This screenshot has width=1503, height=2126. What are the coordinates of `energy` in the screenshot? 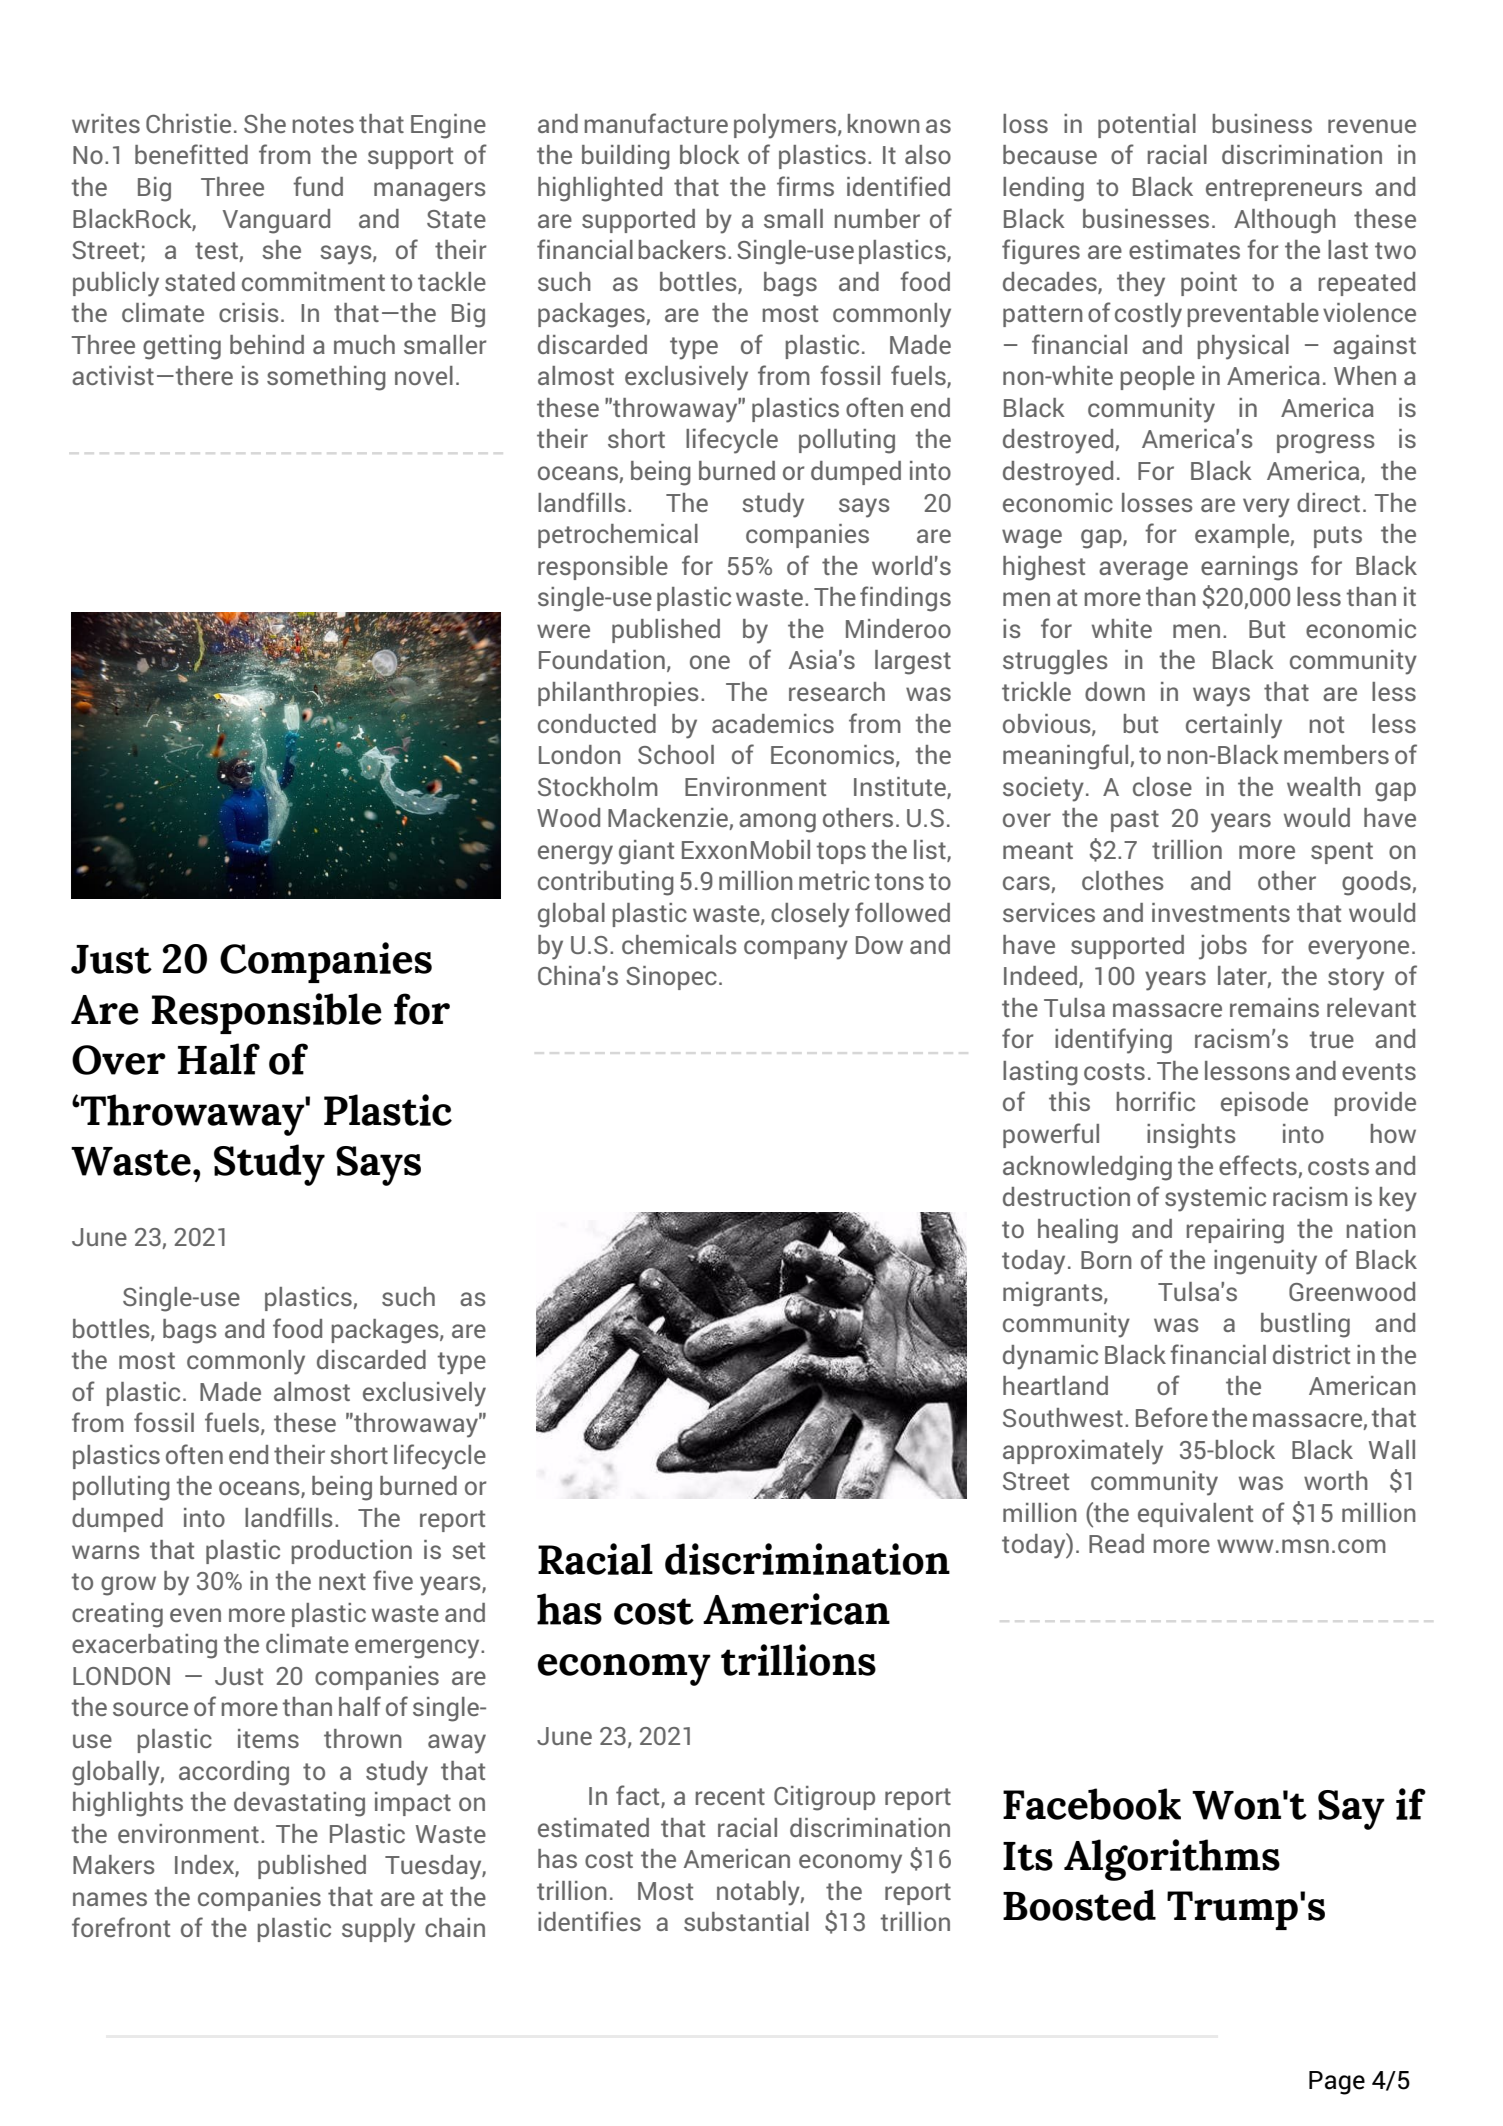 It's located at (575, 855).
